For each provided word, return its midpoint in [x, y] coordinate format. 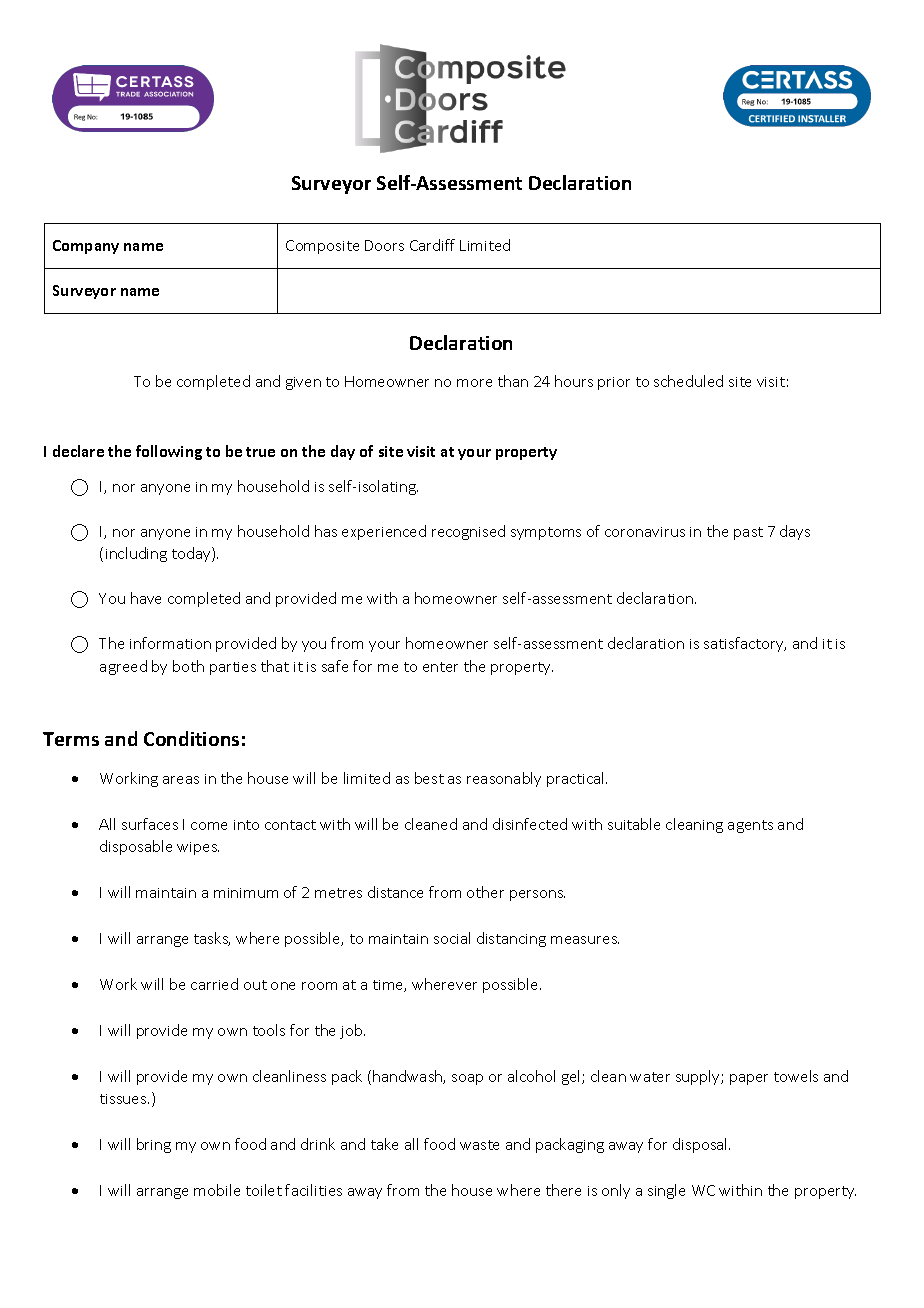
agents [750, 826]
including [136, 554]
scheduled [688, 381]
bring [154, 1145]
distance [395, 892]
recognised [468, 532]
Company [86, 247]
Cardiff [432, 245]
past [748, 533]
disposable [136, 847]
